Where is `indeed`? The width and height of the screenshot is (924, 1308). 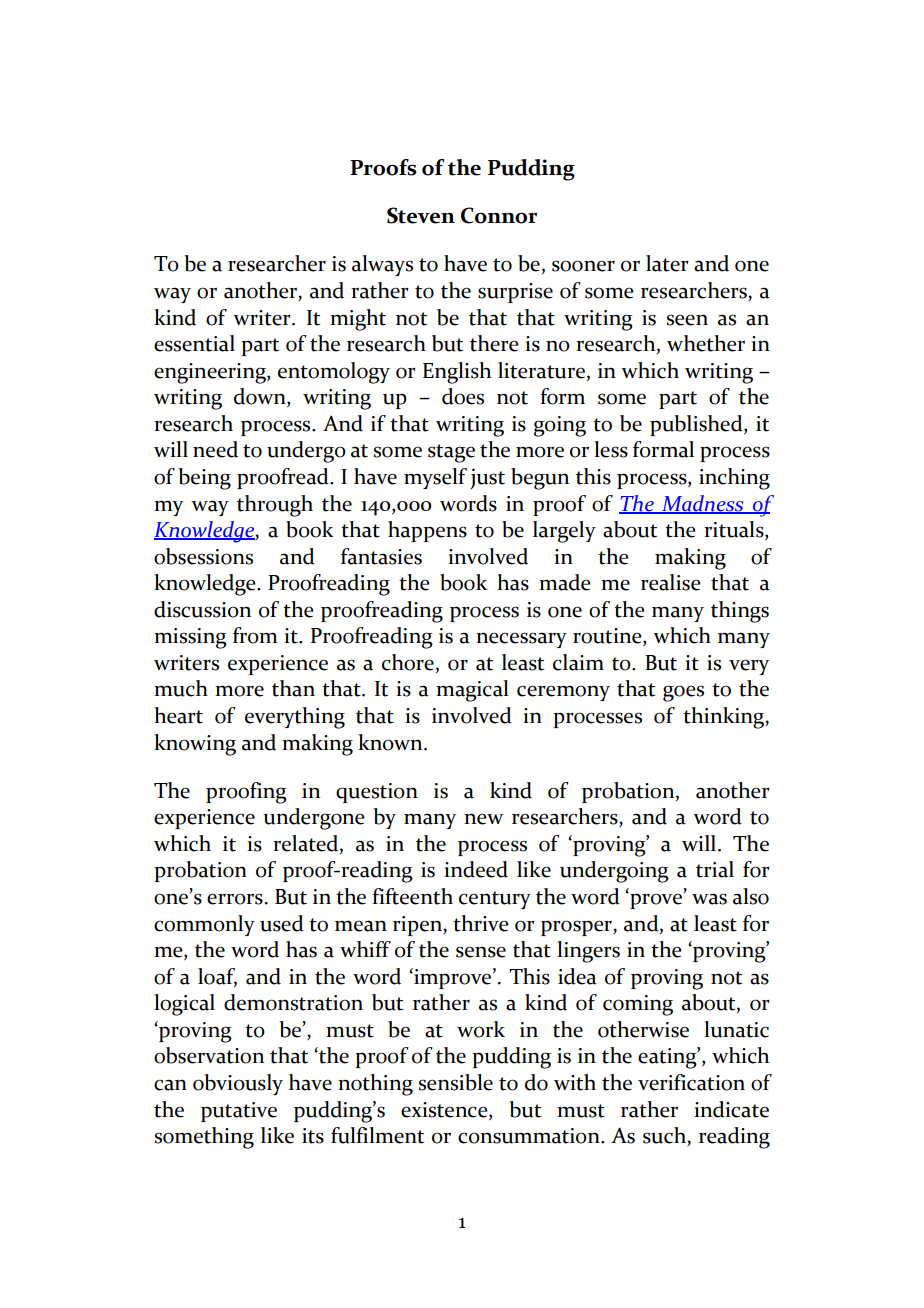 indeed is located at coordinates (476, 869).
